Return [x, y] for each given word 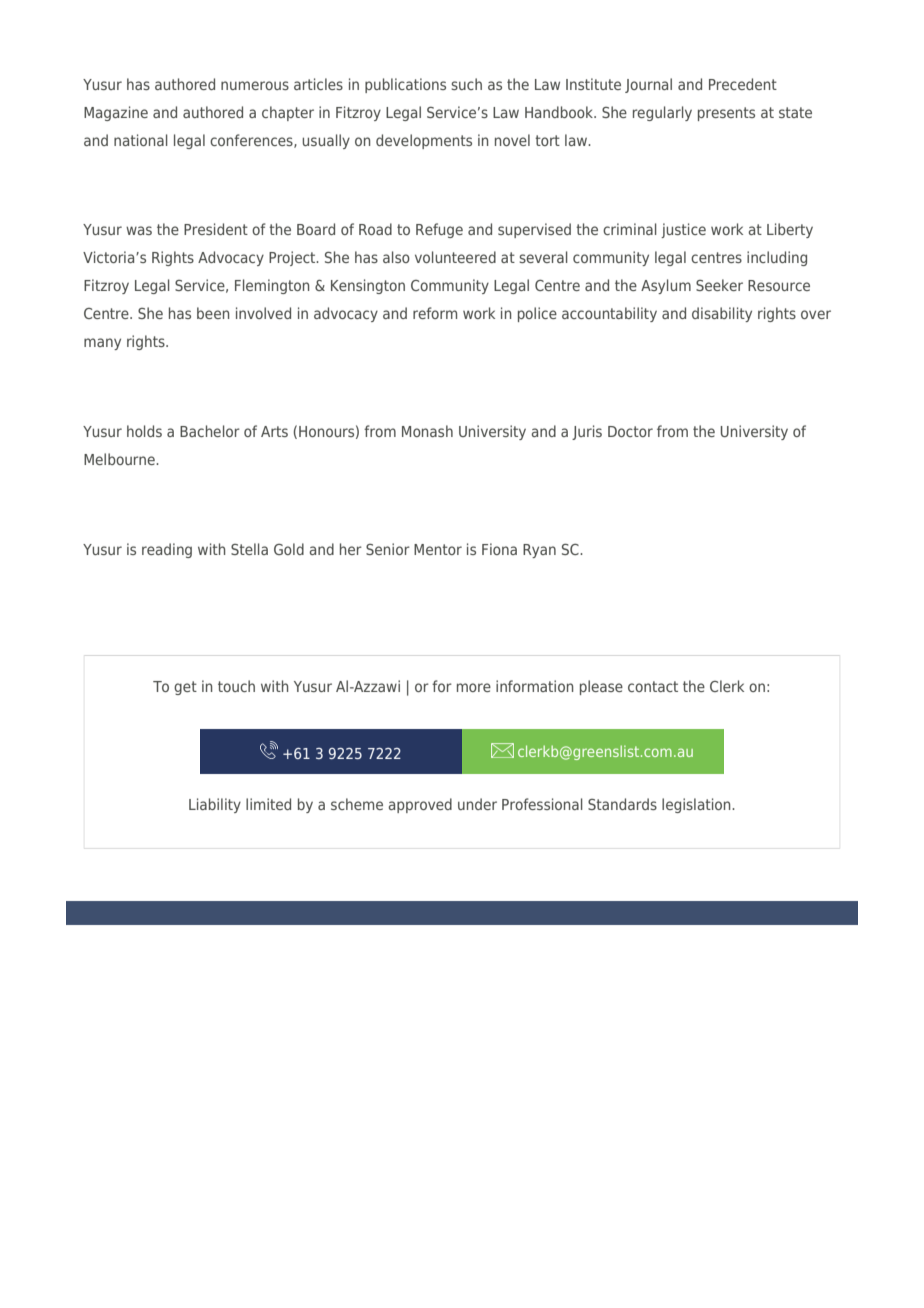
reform [435, 313]
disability [722, 314]
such [466, 84]
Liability [215, 805]
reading [167, 550]
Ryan [539, 551]
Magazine [116, 113]
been [213, 313]
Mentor [438, 549]
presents [726, 114]
